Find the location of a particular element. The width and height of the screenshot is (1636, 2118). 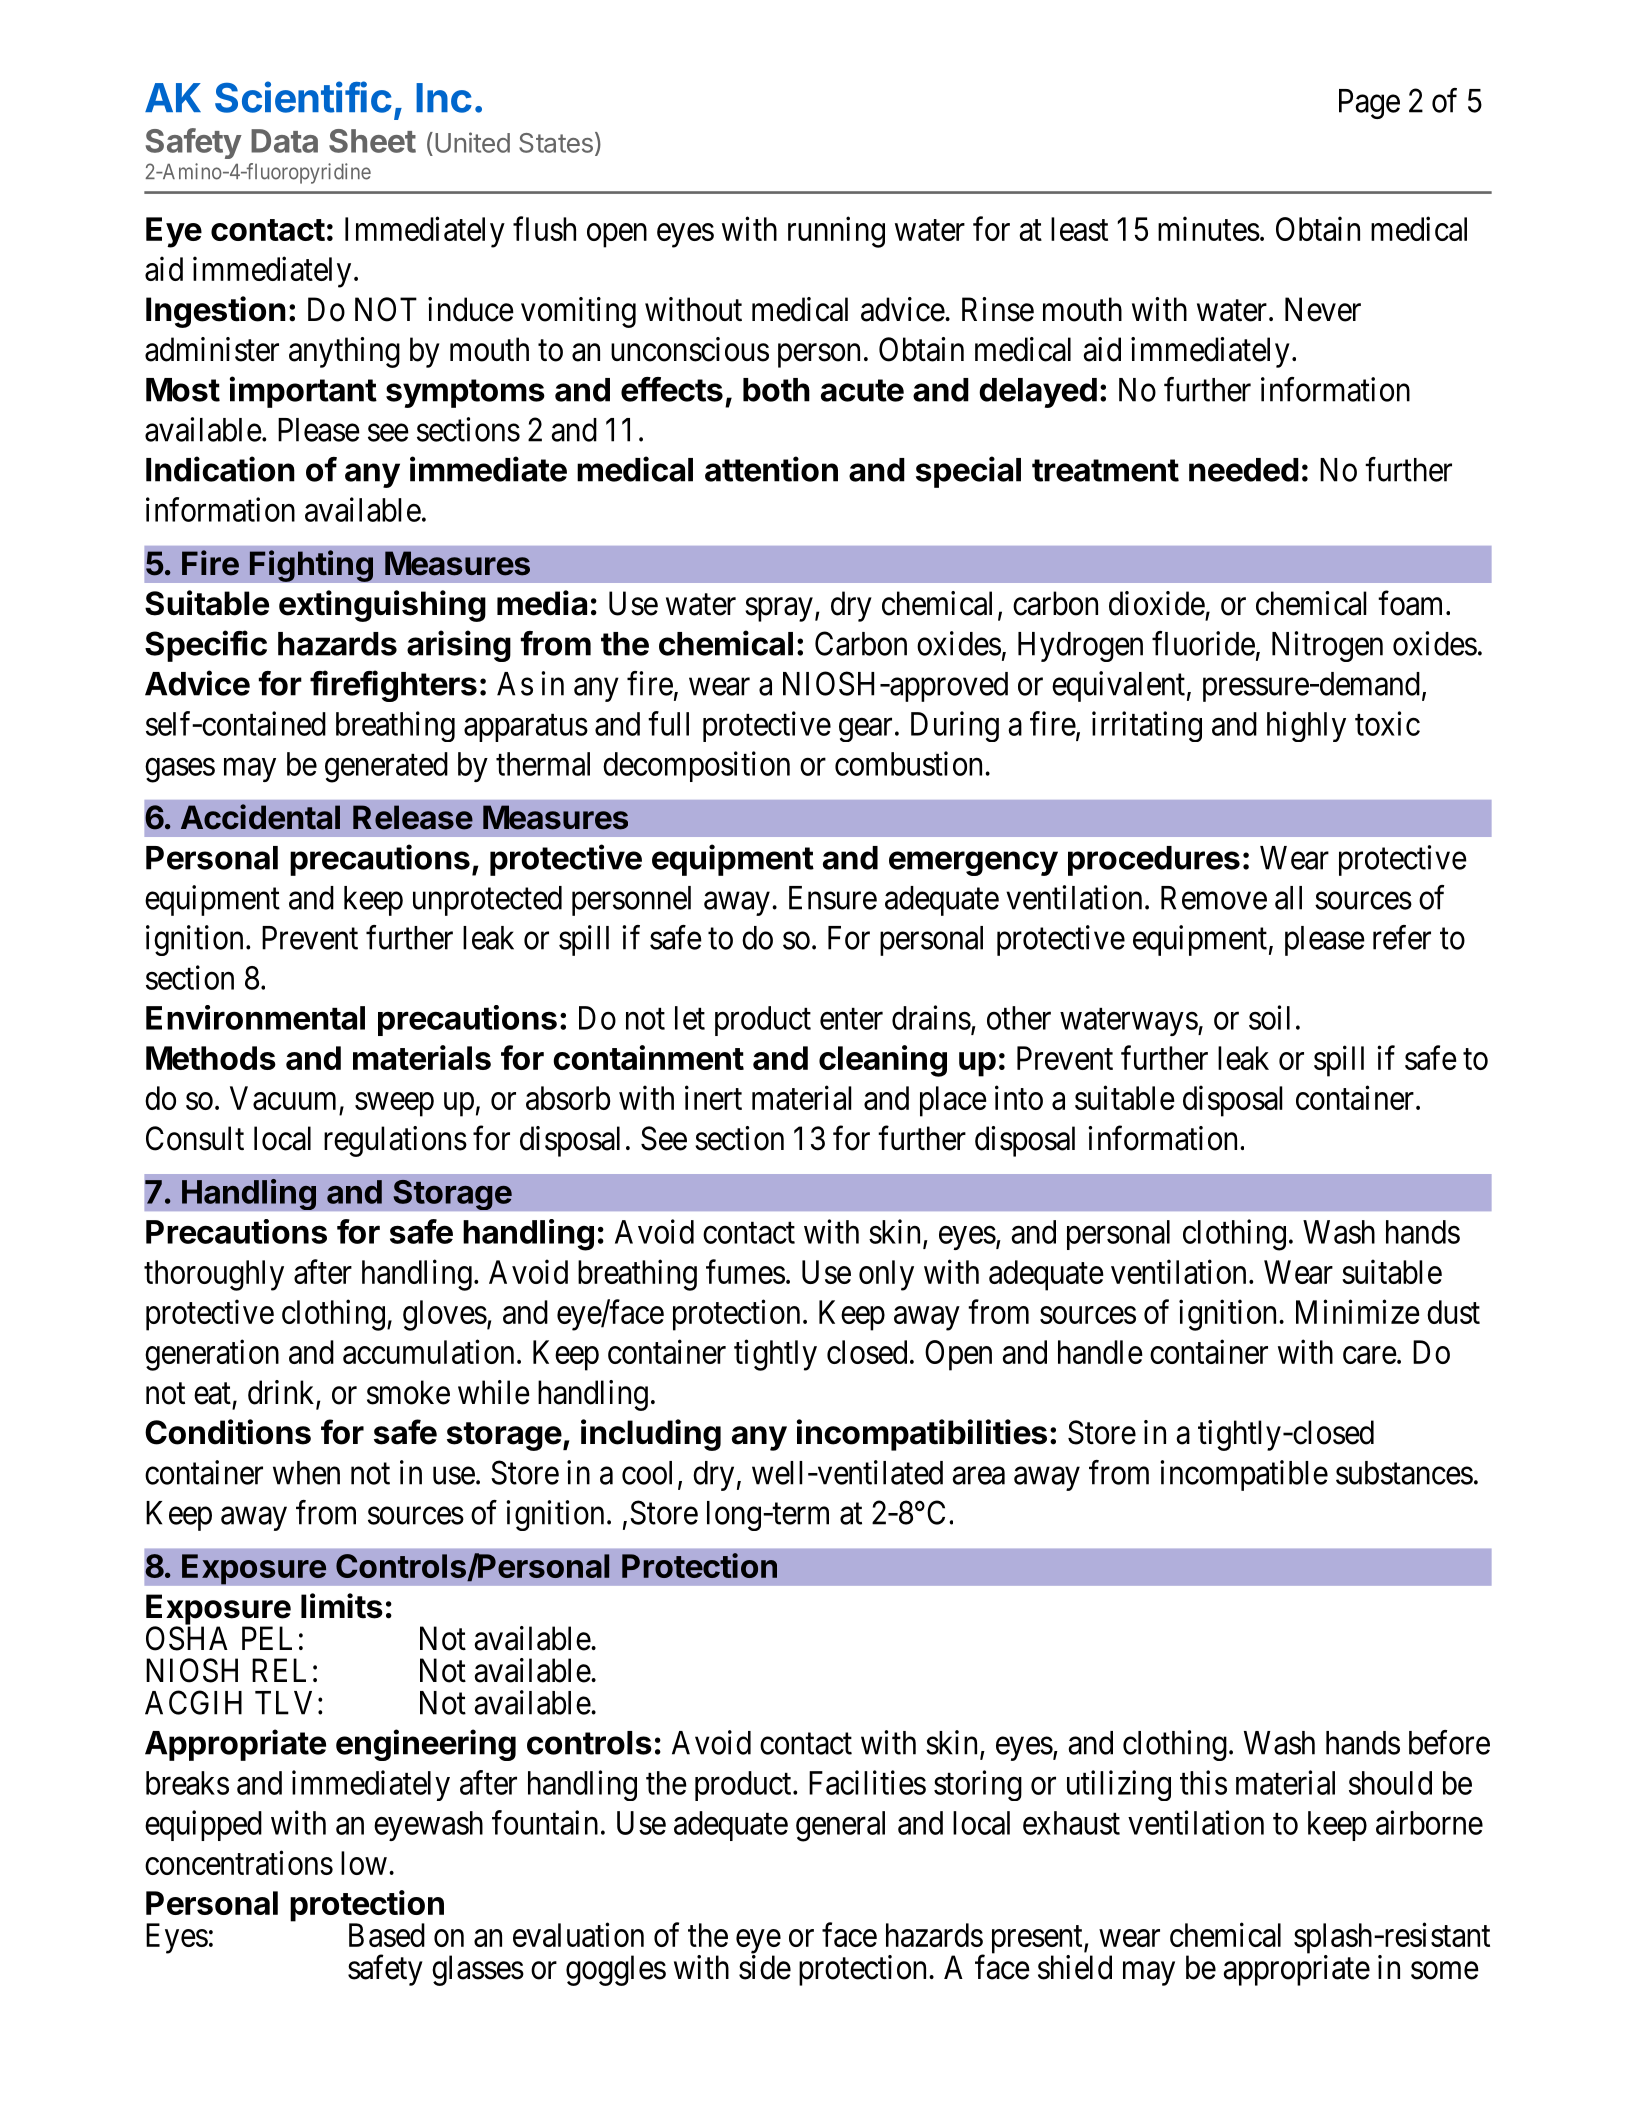

Page is located at coordinates (1369, 104).
